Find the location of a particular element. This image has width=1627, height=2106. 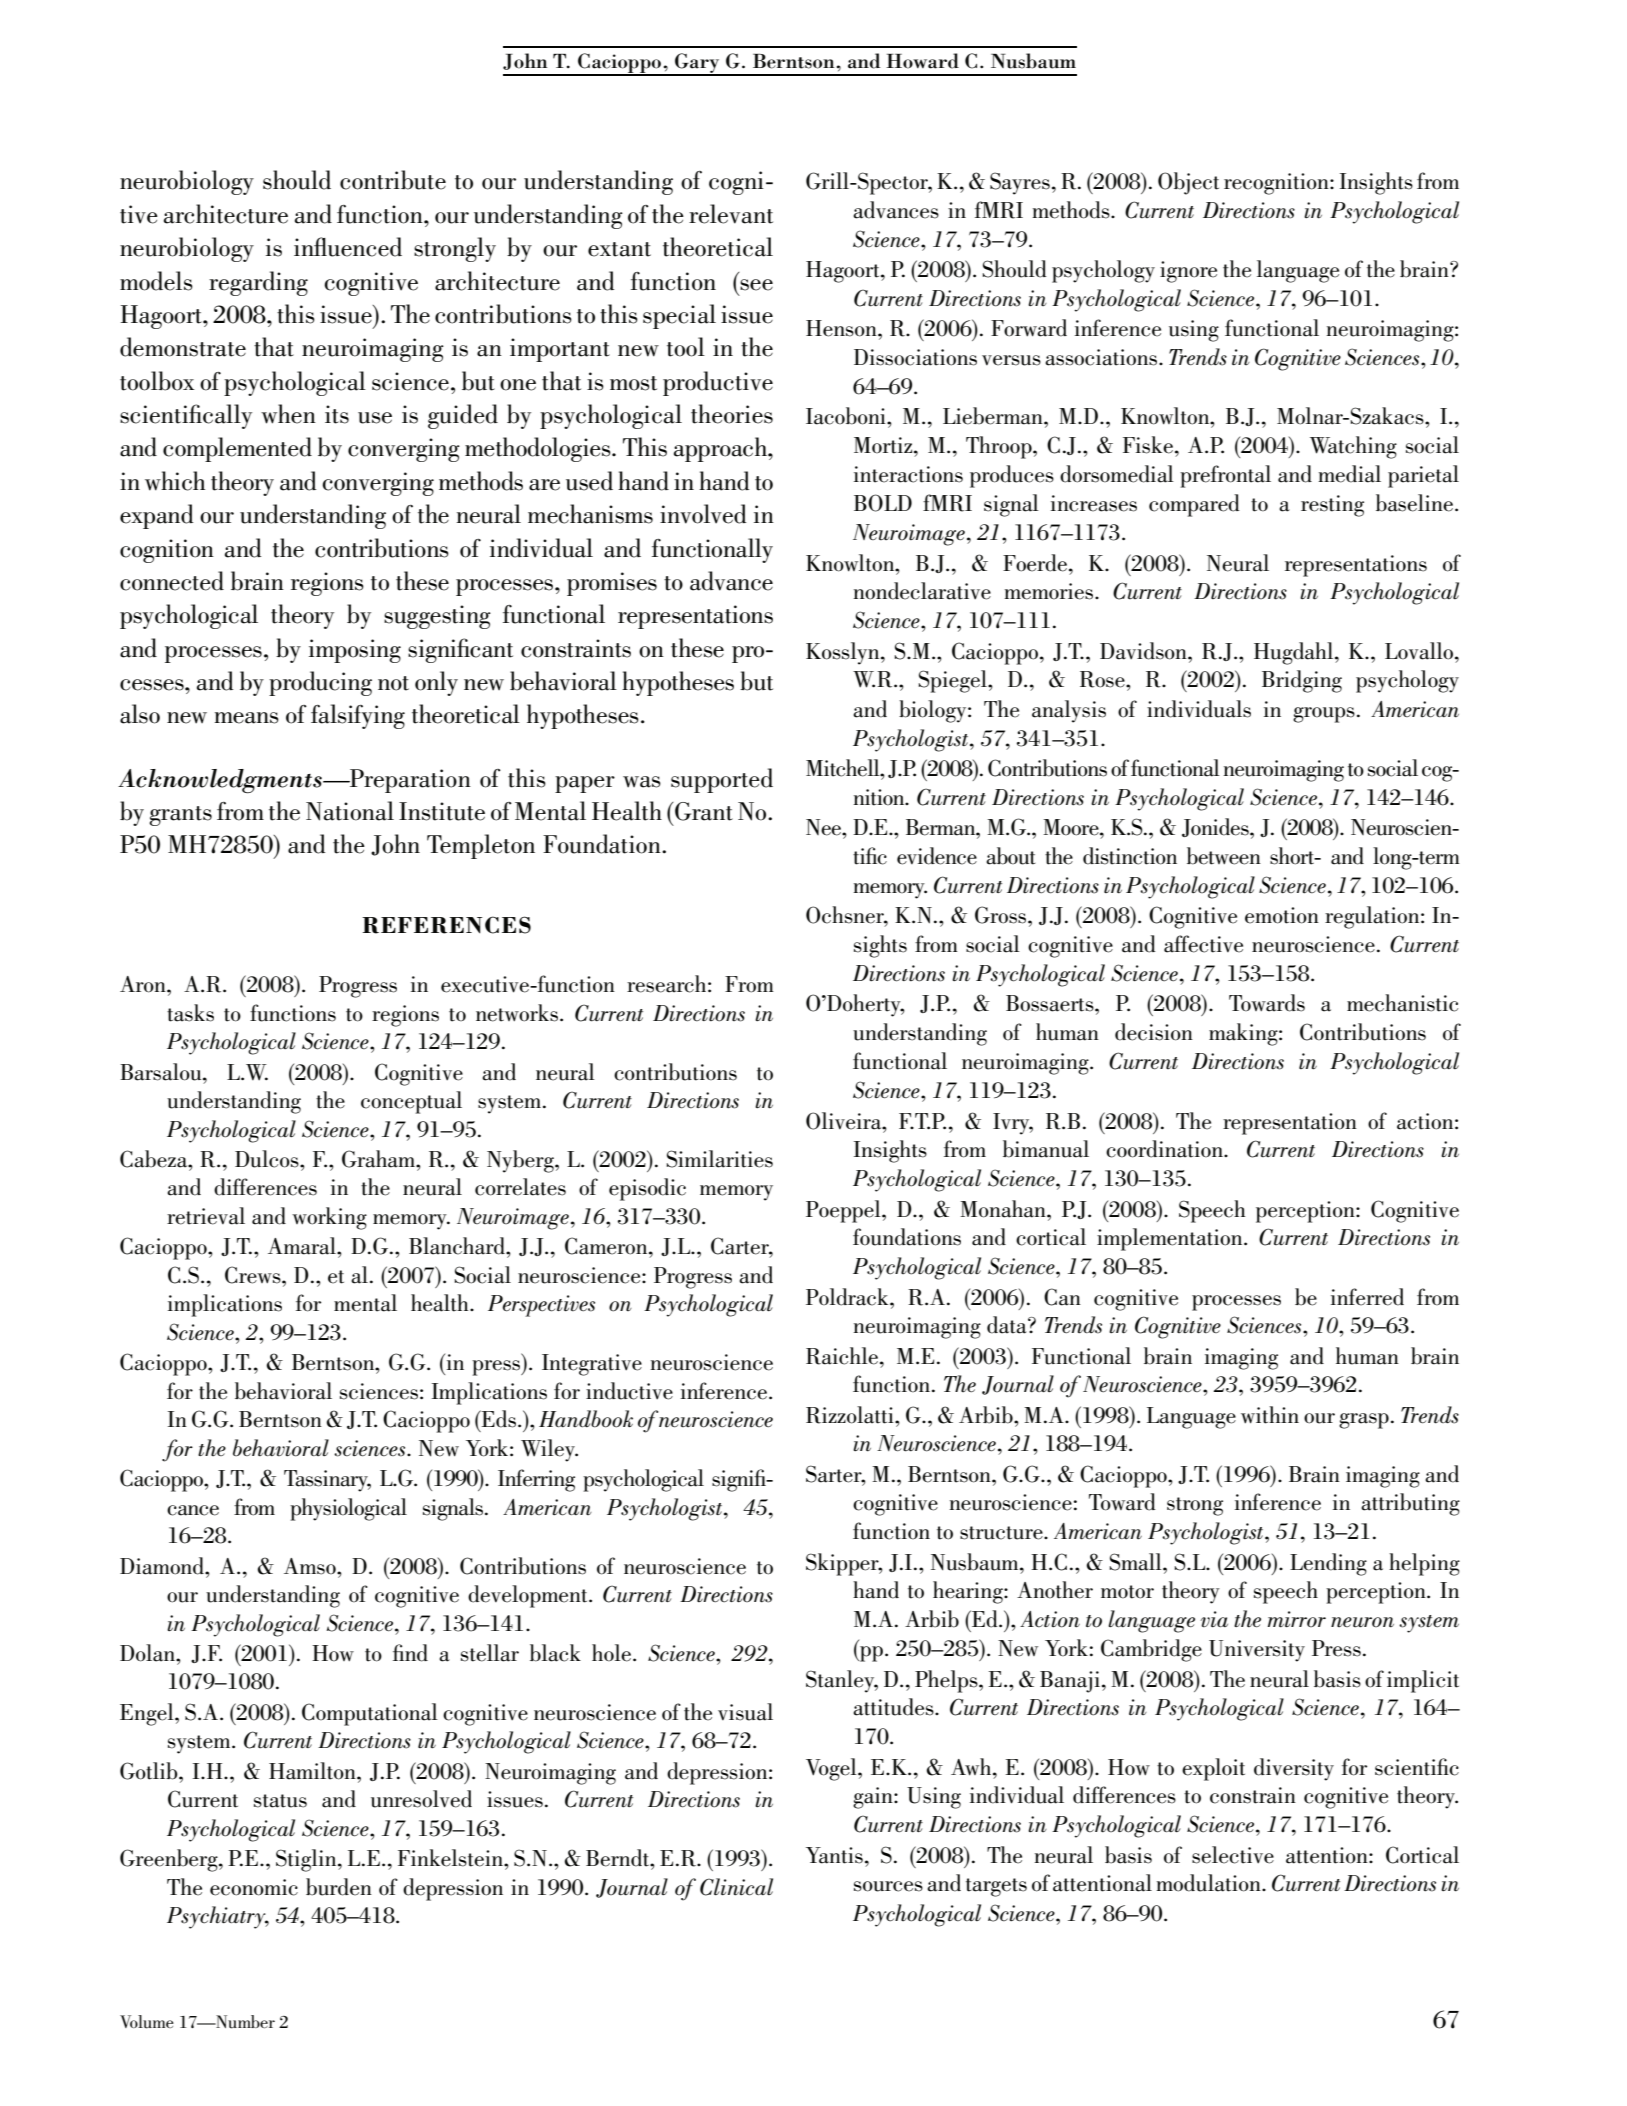

Crews is located at coordinates (254, 1275).
